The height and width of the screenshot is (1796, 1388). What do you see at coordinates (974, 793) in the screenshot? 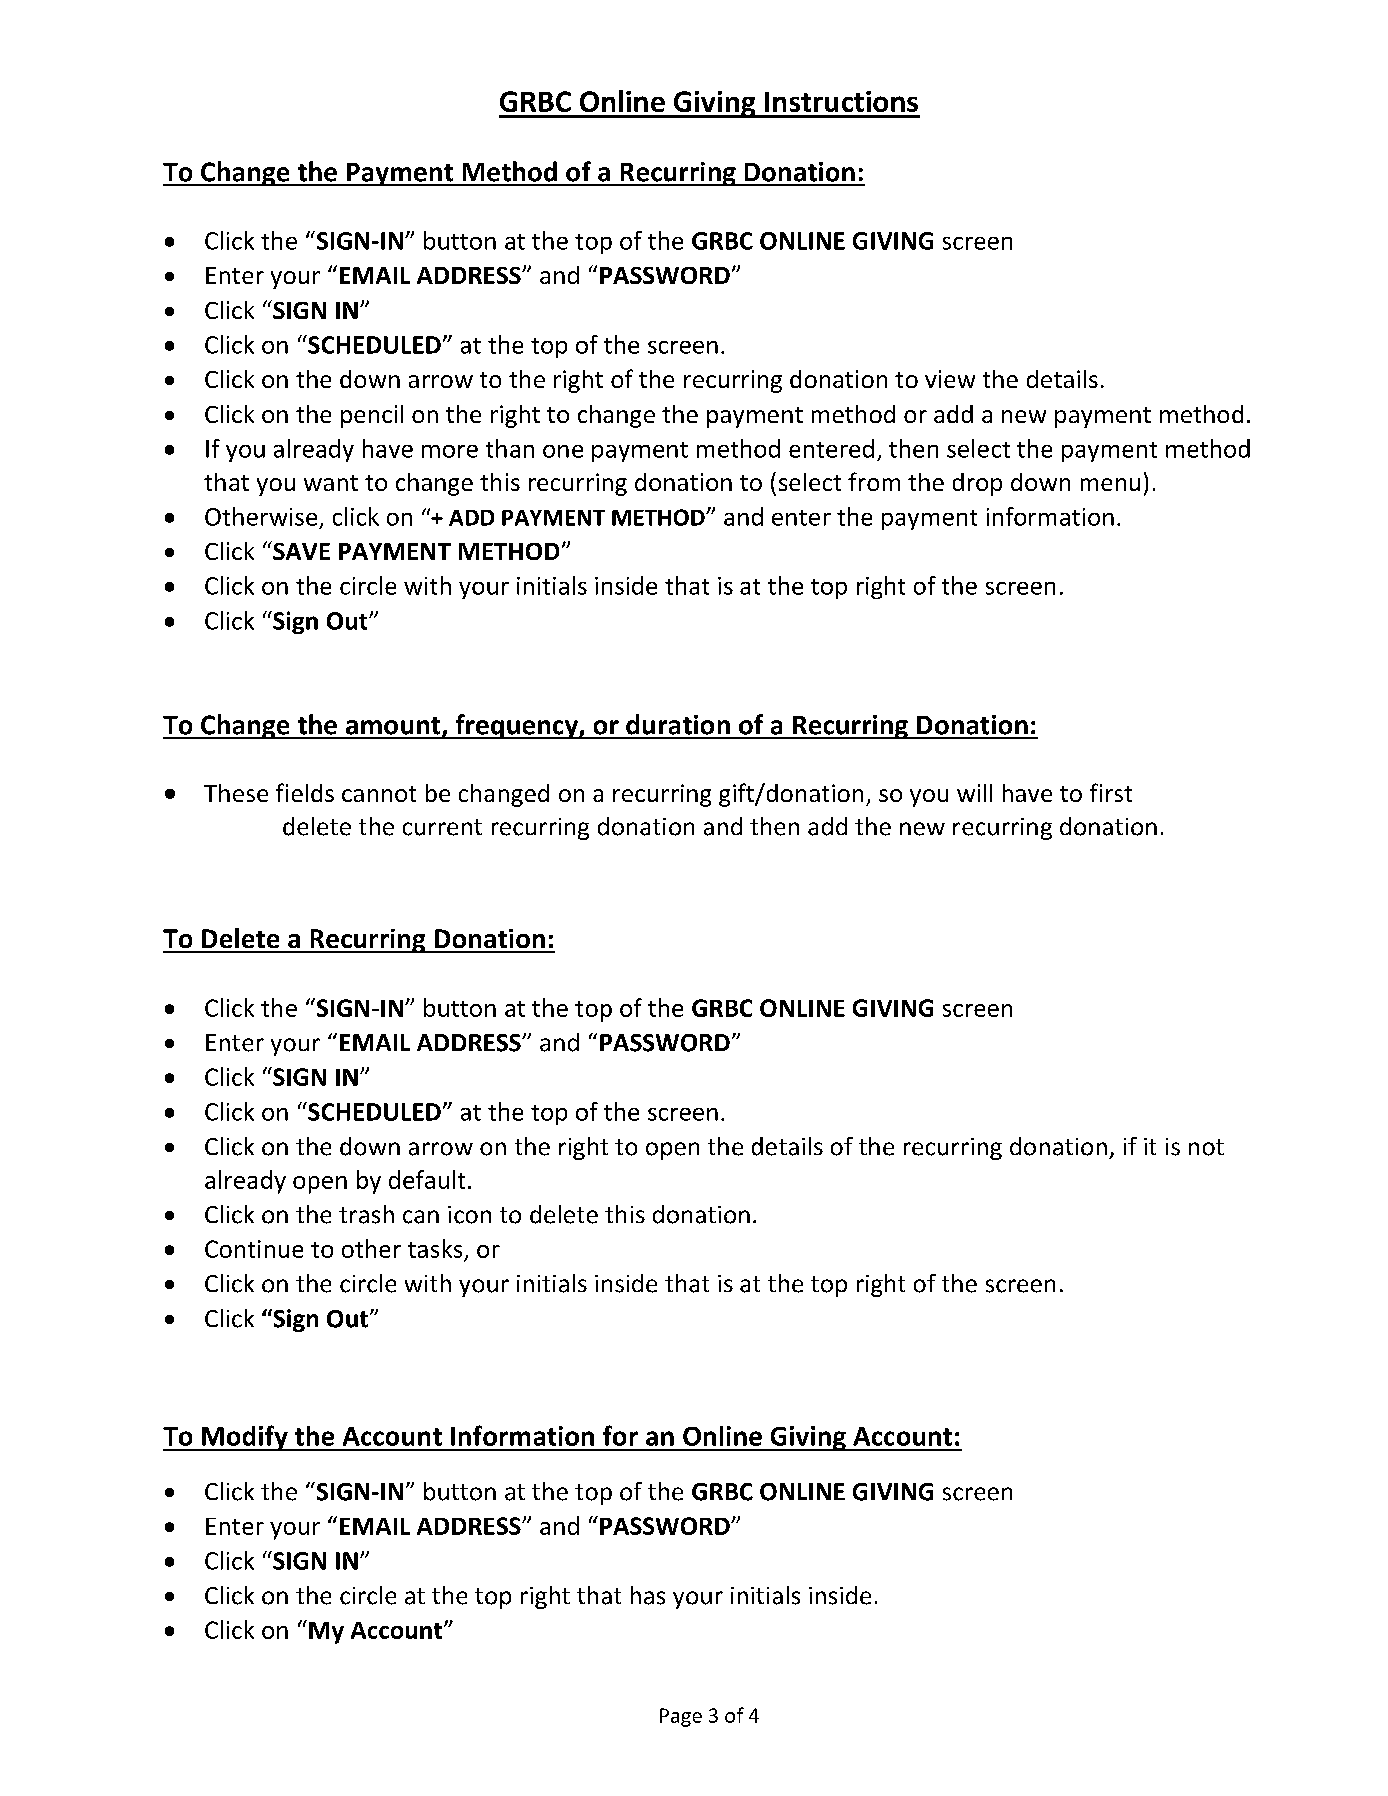
I see `will` at bounding box center [974, 793].
